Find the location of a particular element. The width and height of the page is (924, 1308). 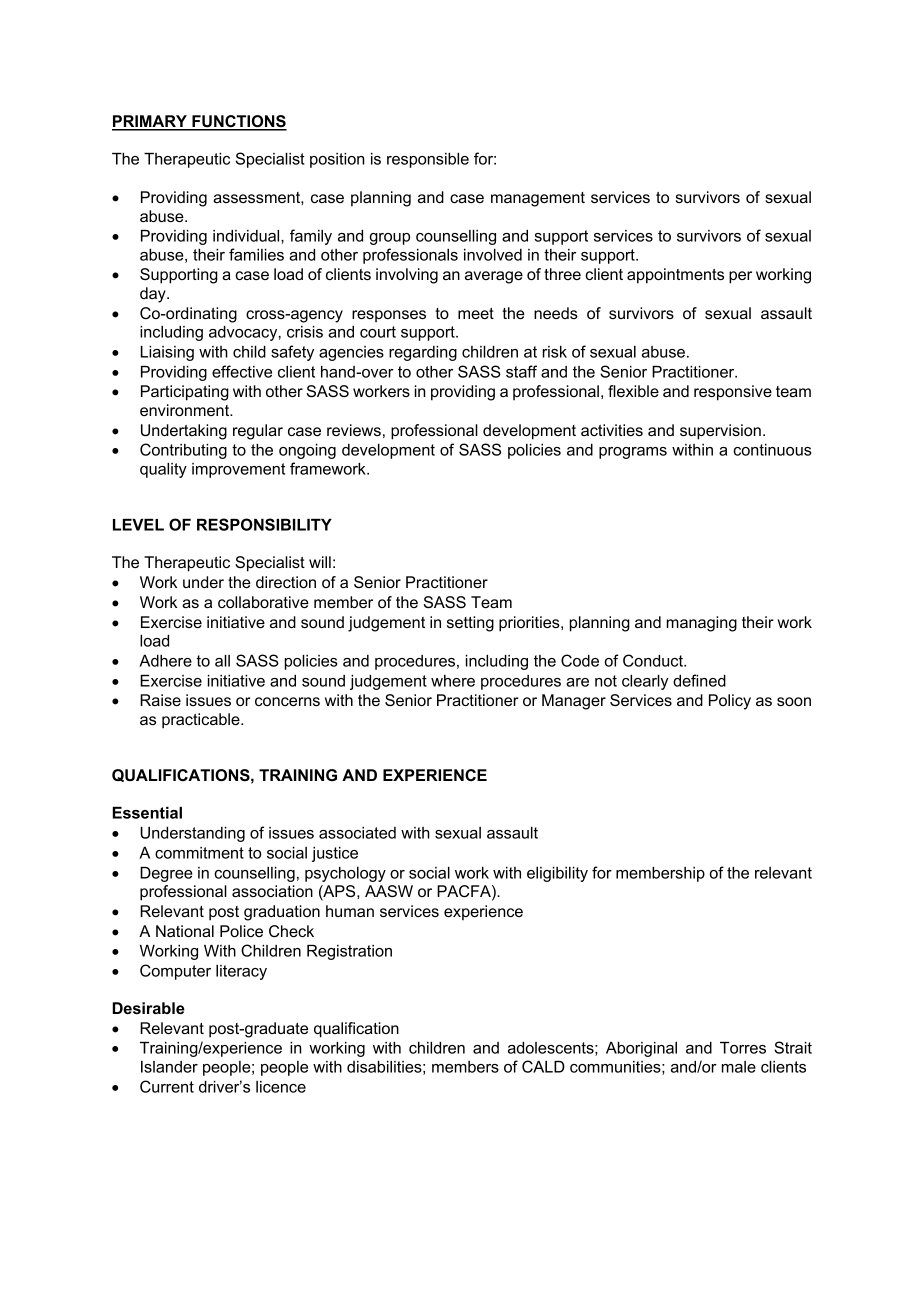

reviews is located at coordinates (354, 430).
